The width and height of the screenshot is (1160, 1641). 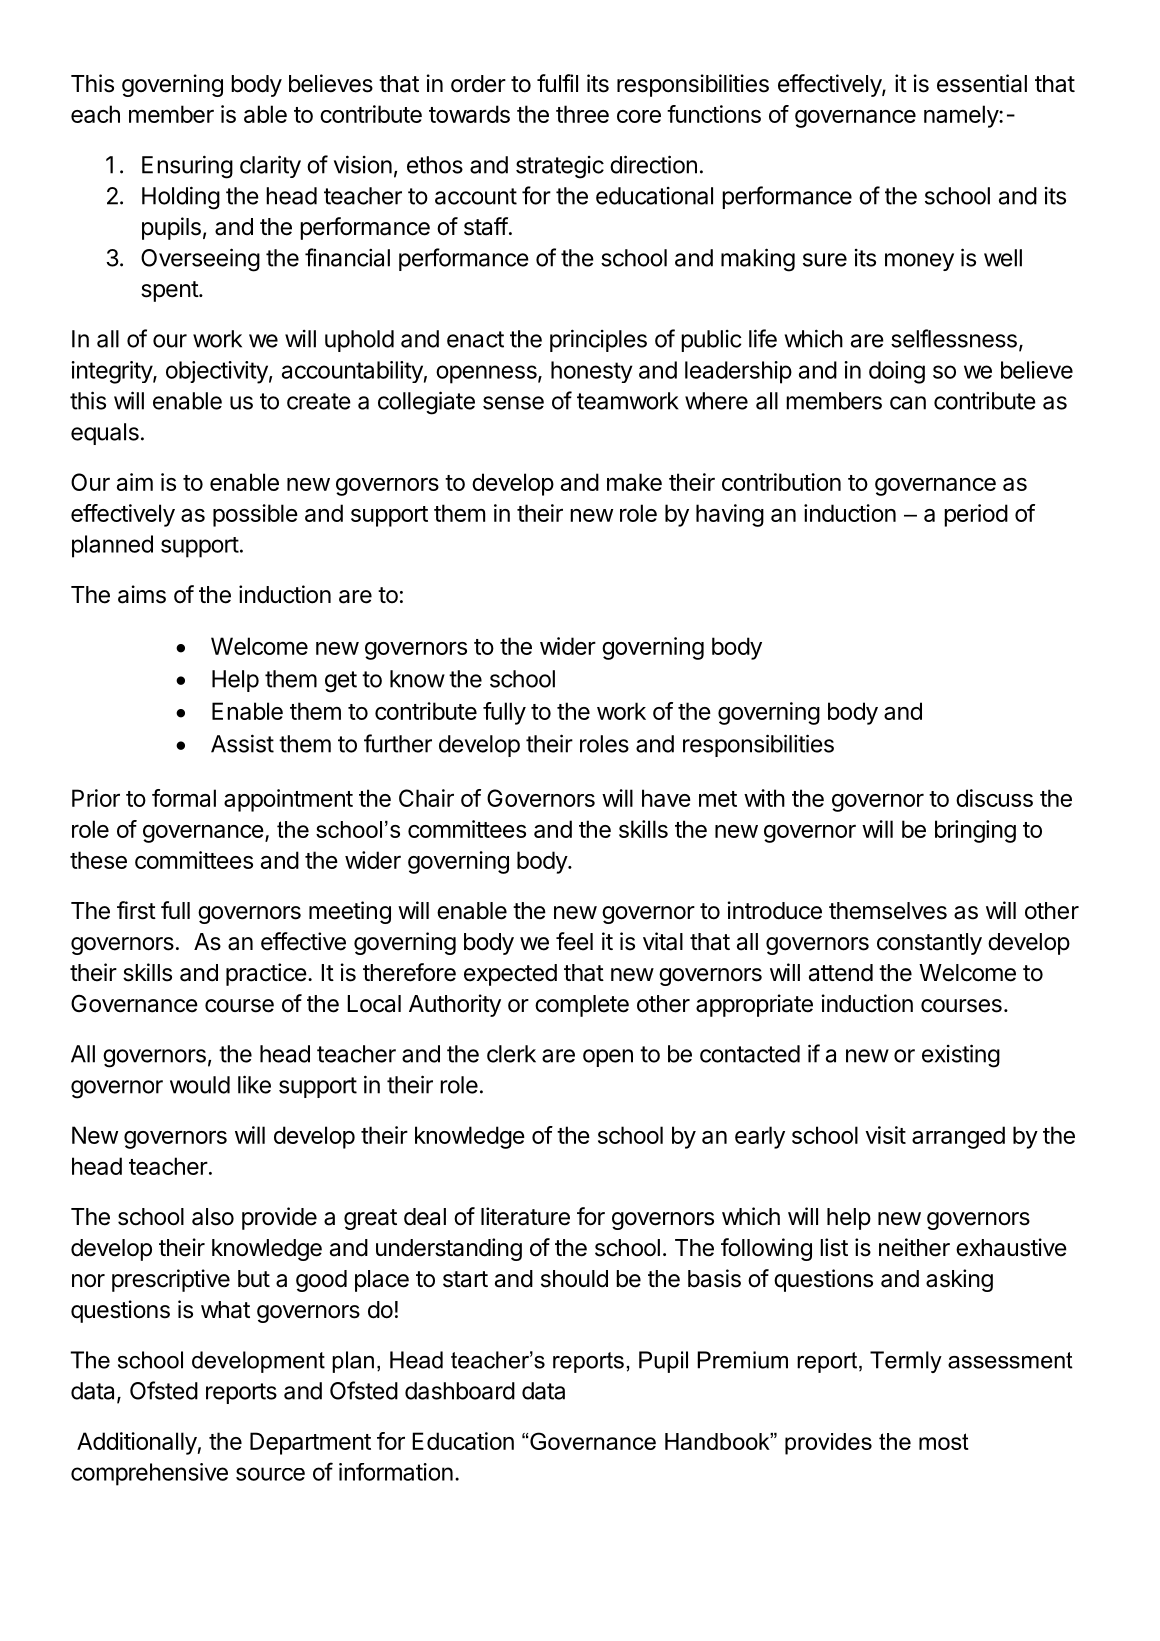 I want to click on Ensuring, so click(x=187, y=167).
